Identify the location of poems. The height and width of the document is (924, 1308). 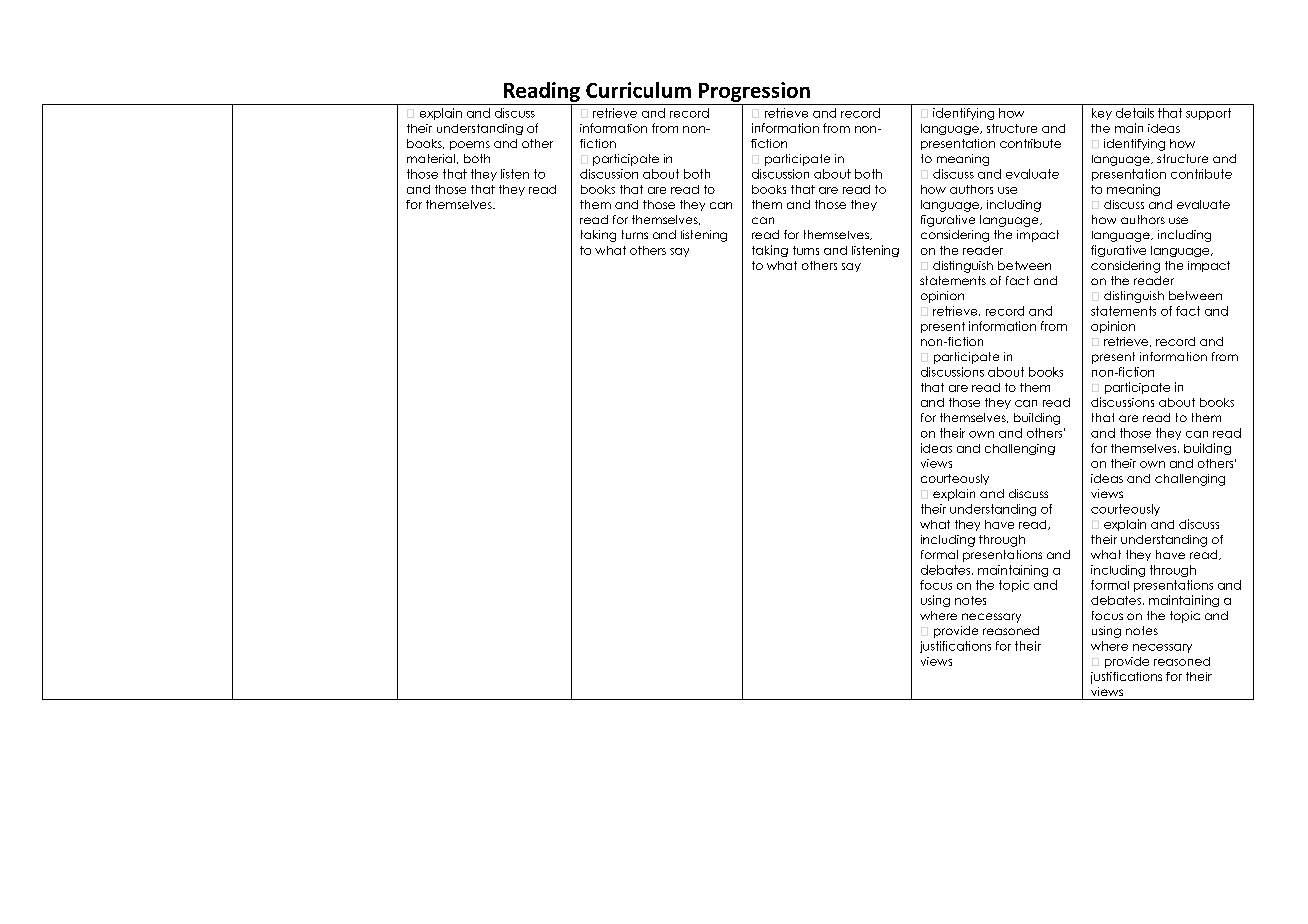
(470, 145).
